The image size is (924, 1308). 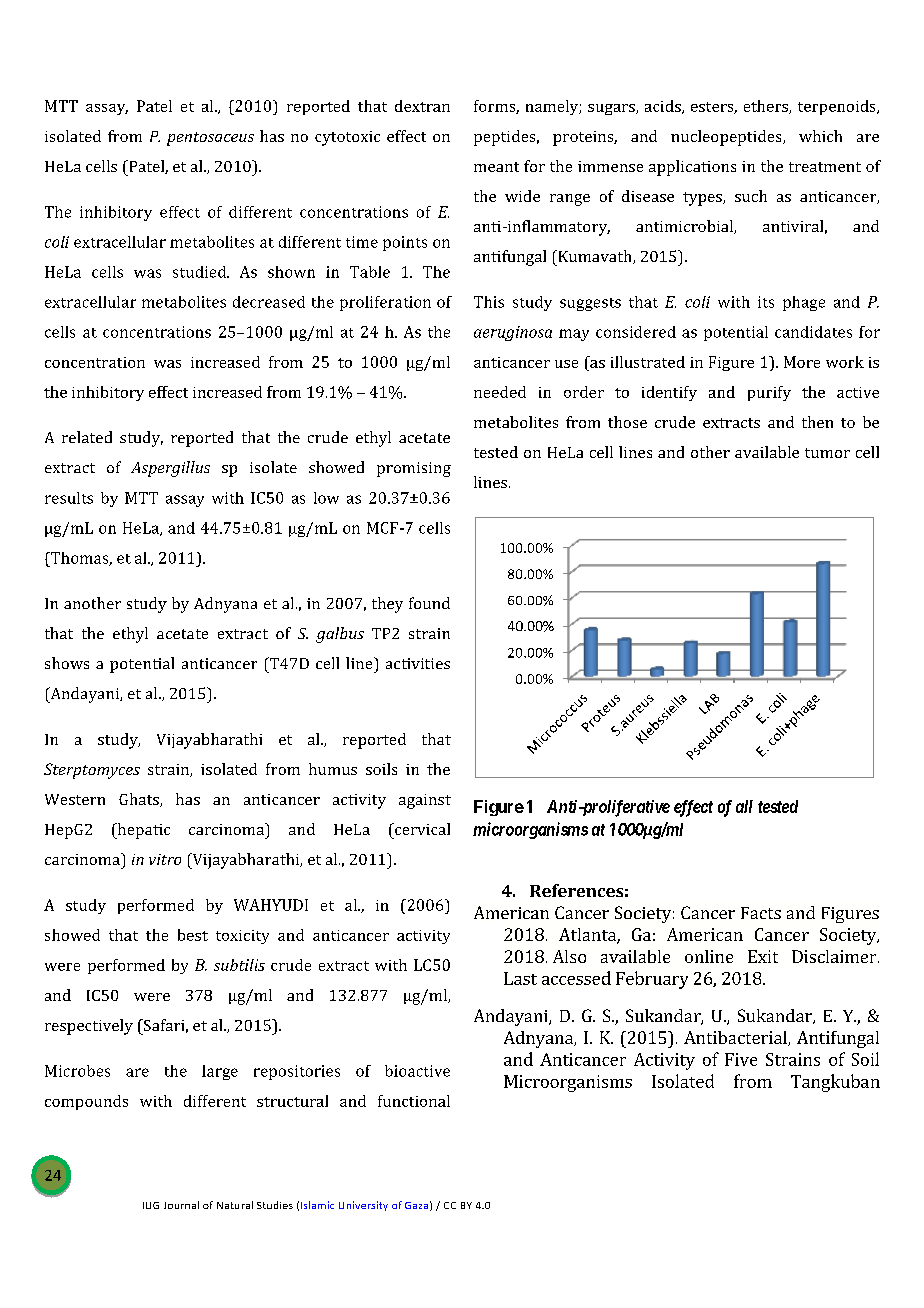 What do you see at coordinates (347, 138) in the screenshot?
I see `cytotoxic` at bounding box center [347, 138].
